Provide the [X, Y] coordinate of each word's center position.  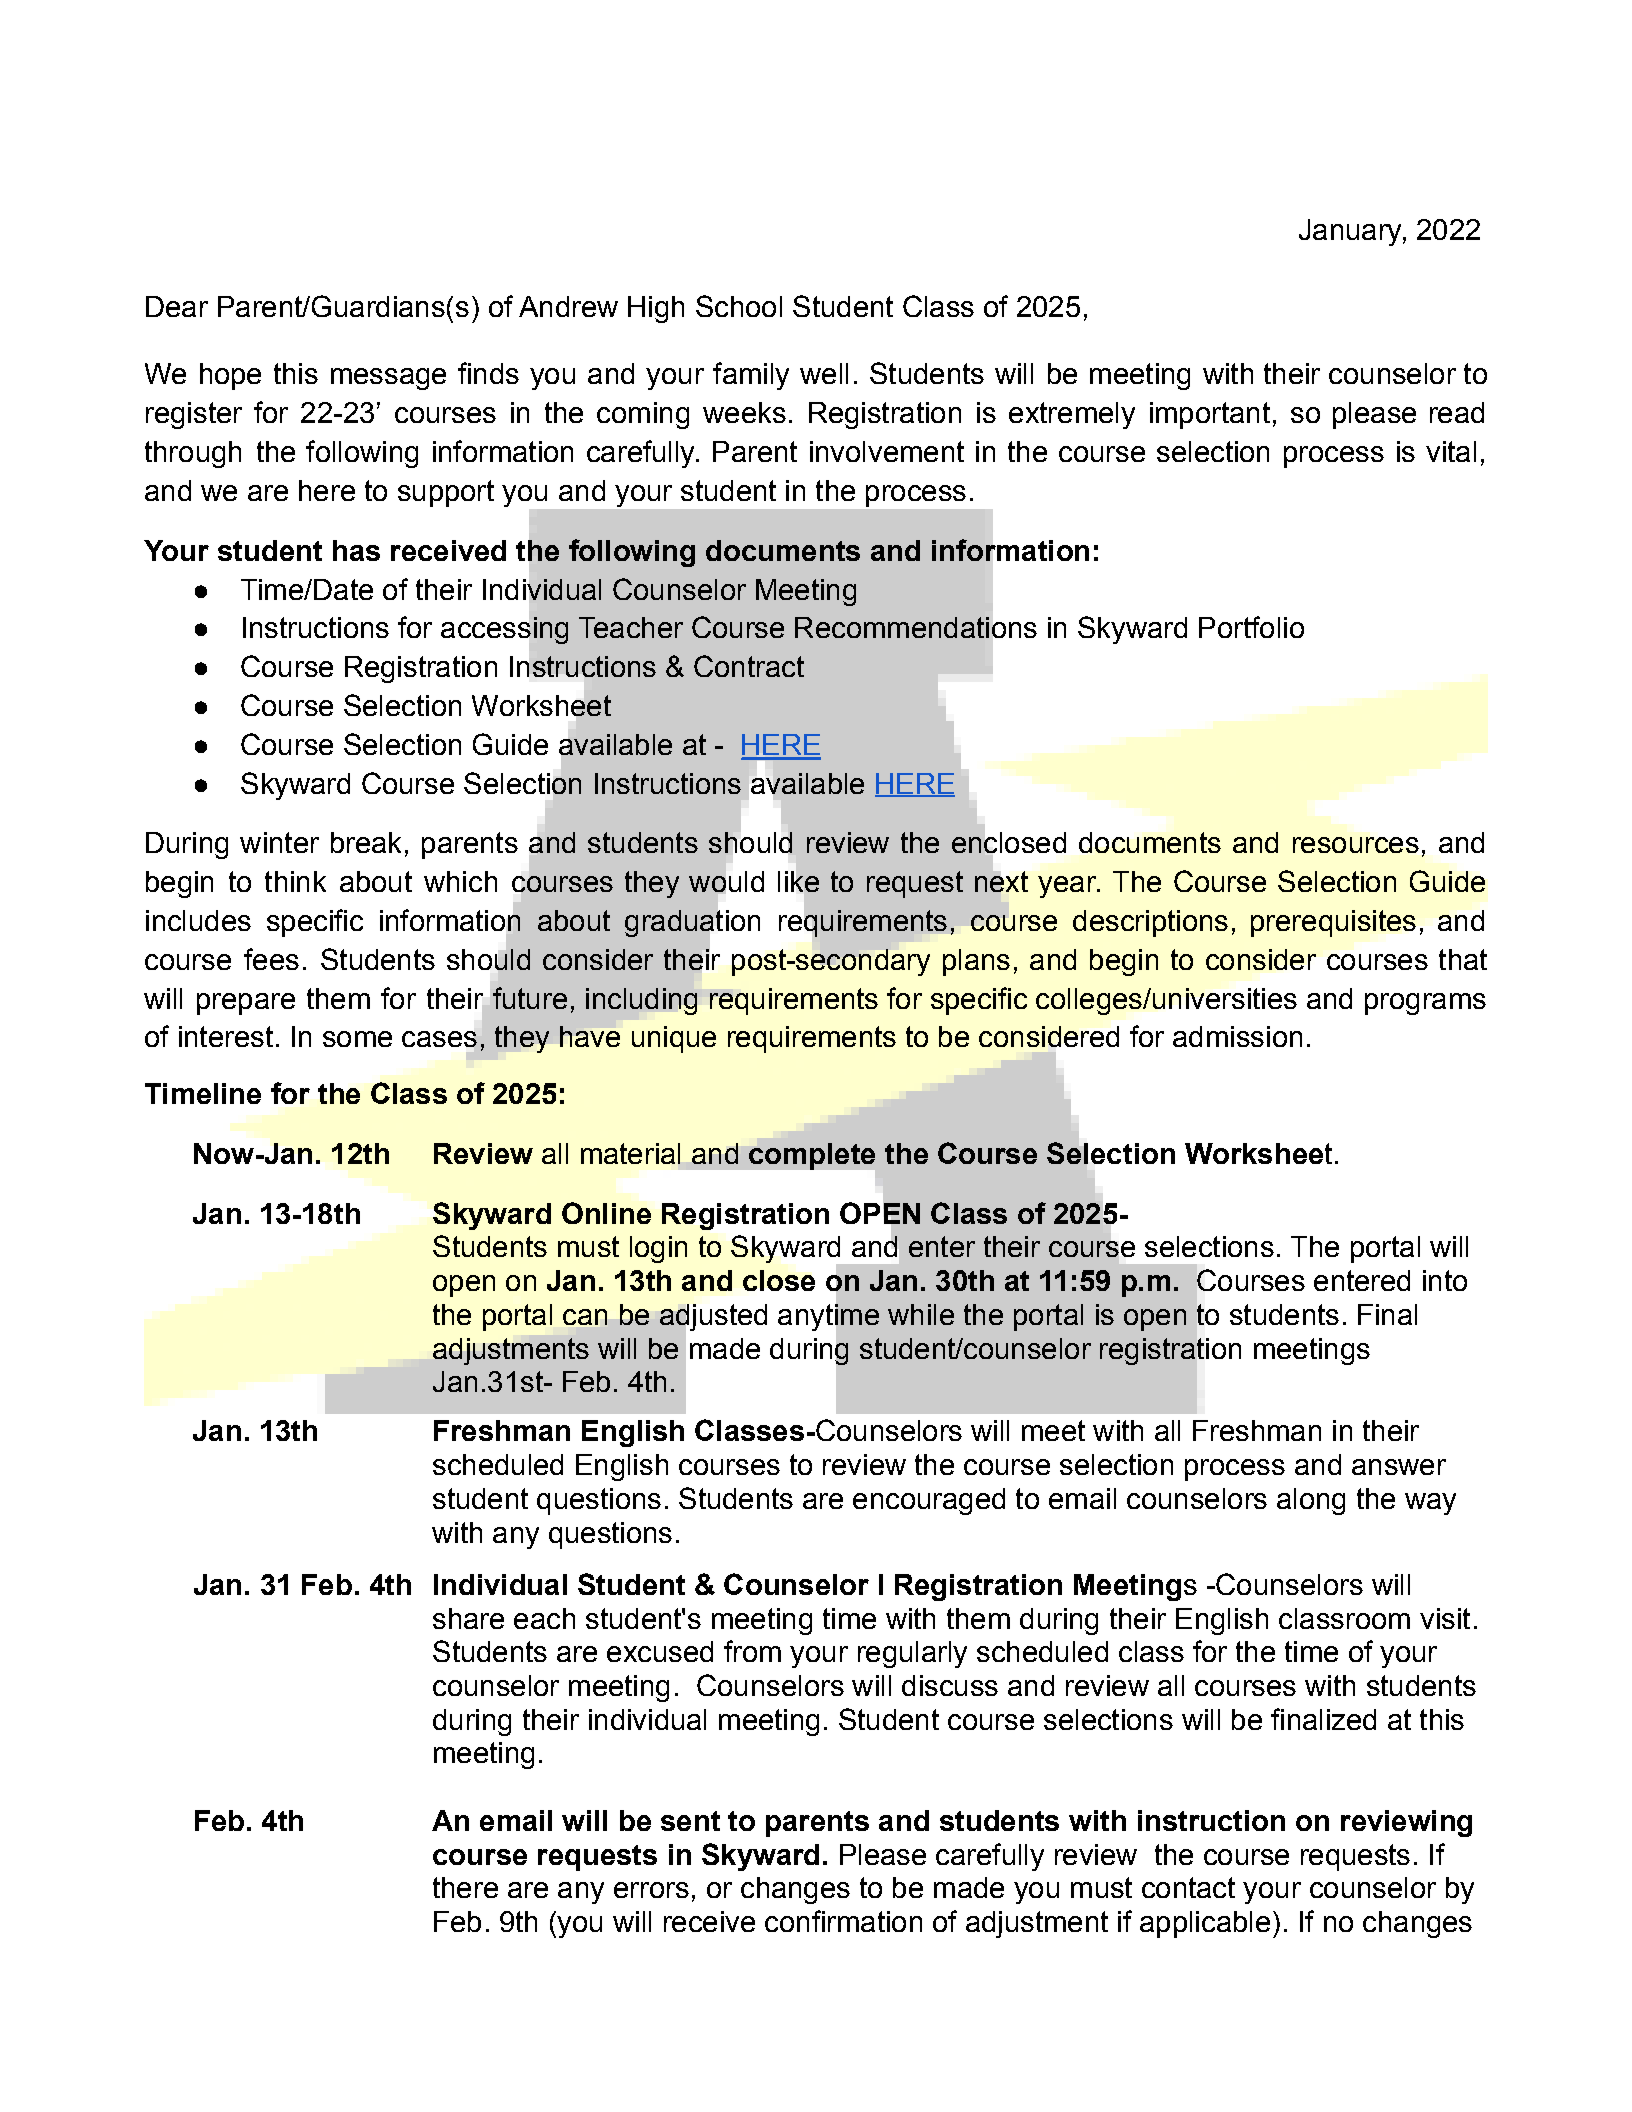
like [798, 881]
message [388, 379]
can [585, 1317]
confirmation [843, 1921]
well [824, 373]
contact [1188, 1887]
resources [1356, 845]
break [366, 842]
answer [1399, 1467]
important [1210, 415]
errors [651, 1890]
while [921, 1314]
